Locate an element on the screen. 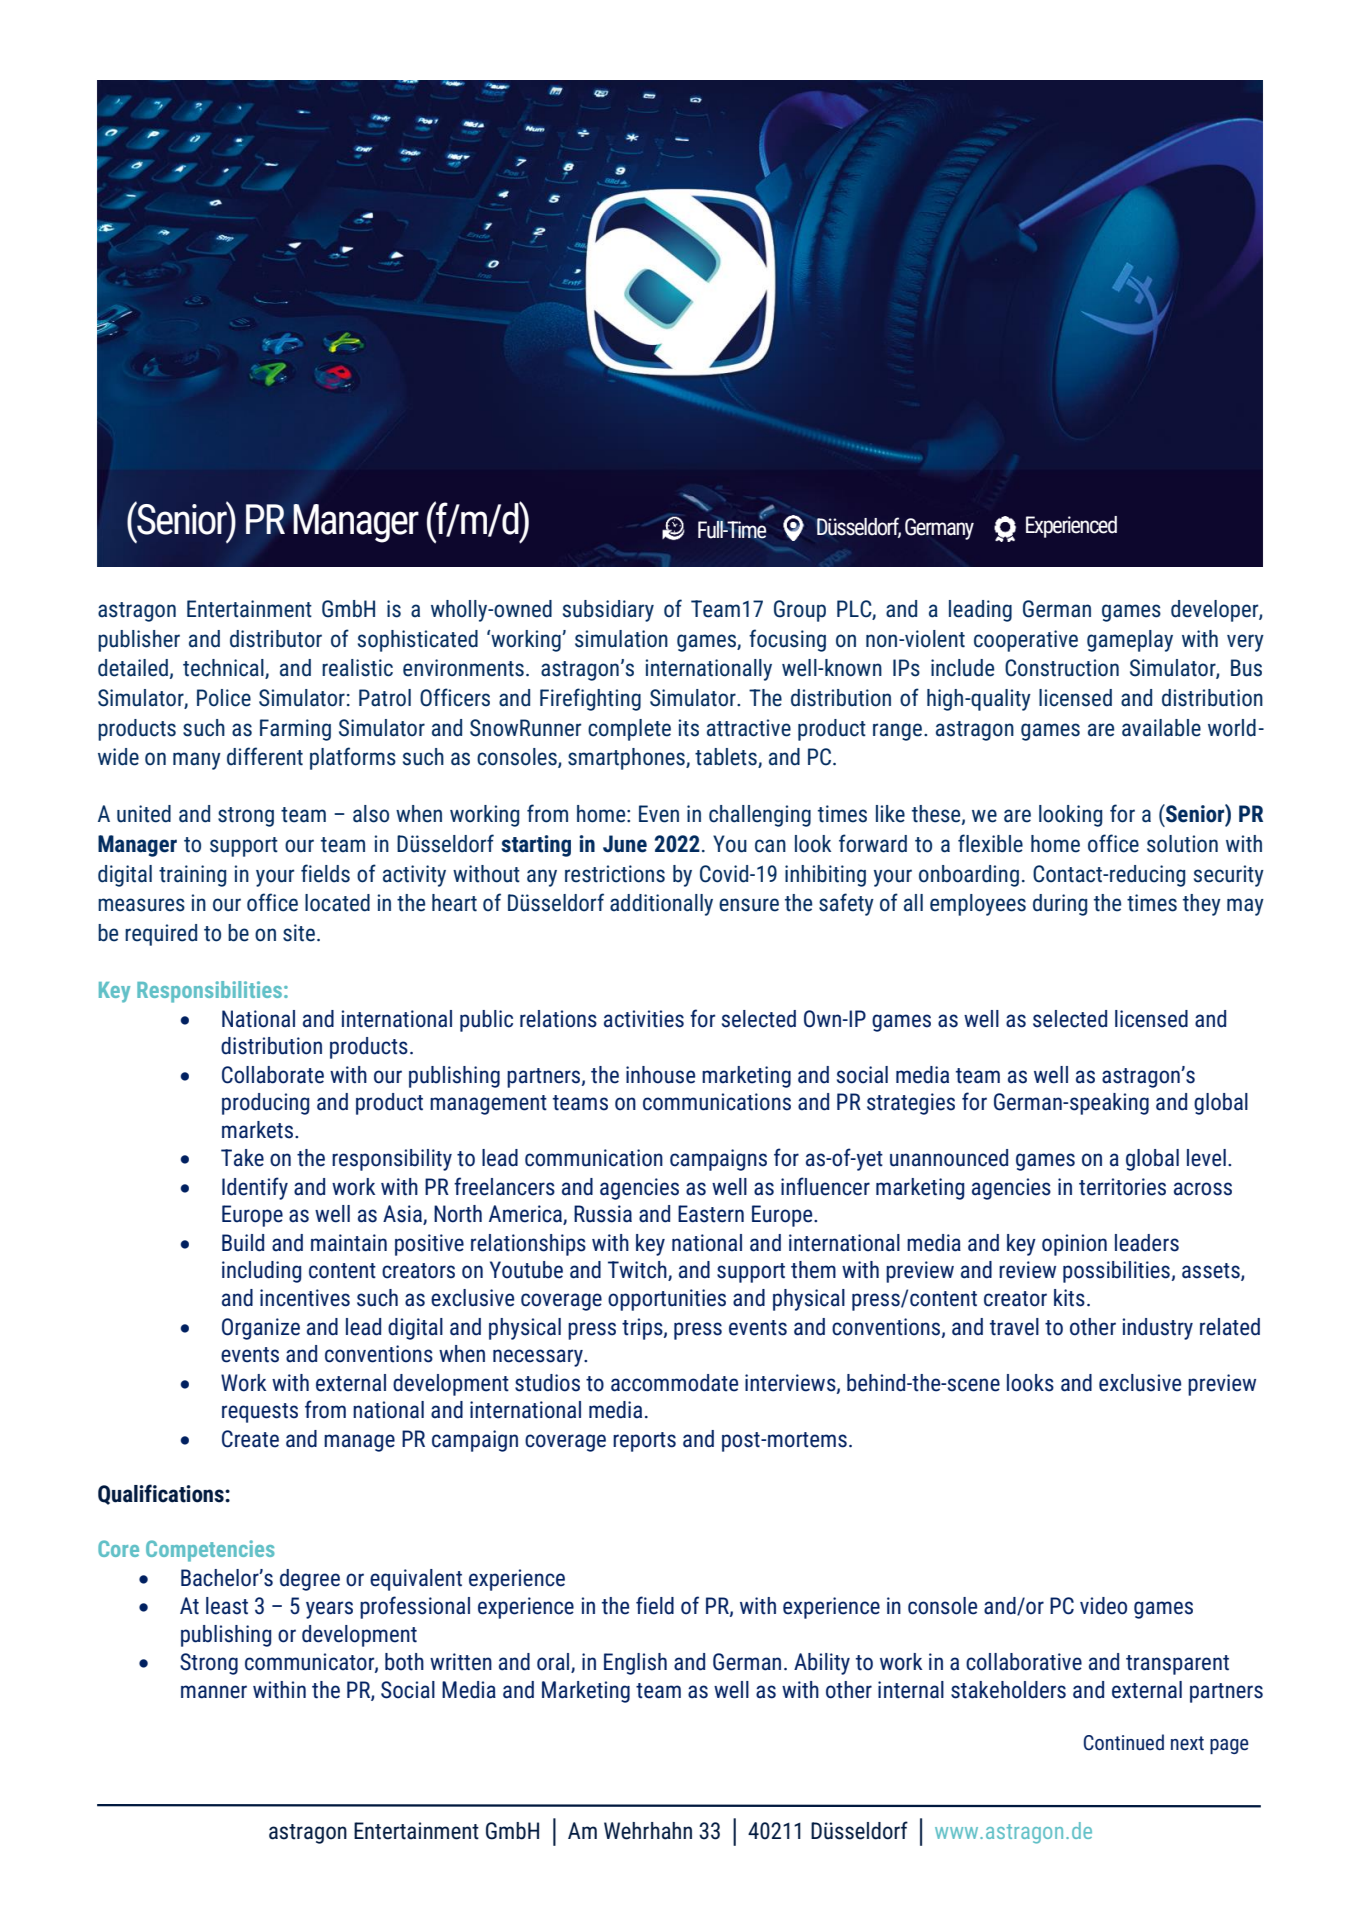 This screenshot has height=1925, width=1361. Organize is located at coordinates (261, 1329).
